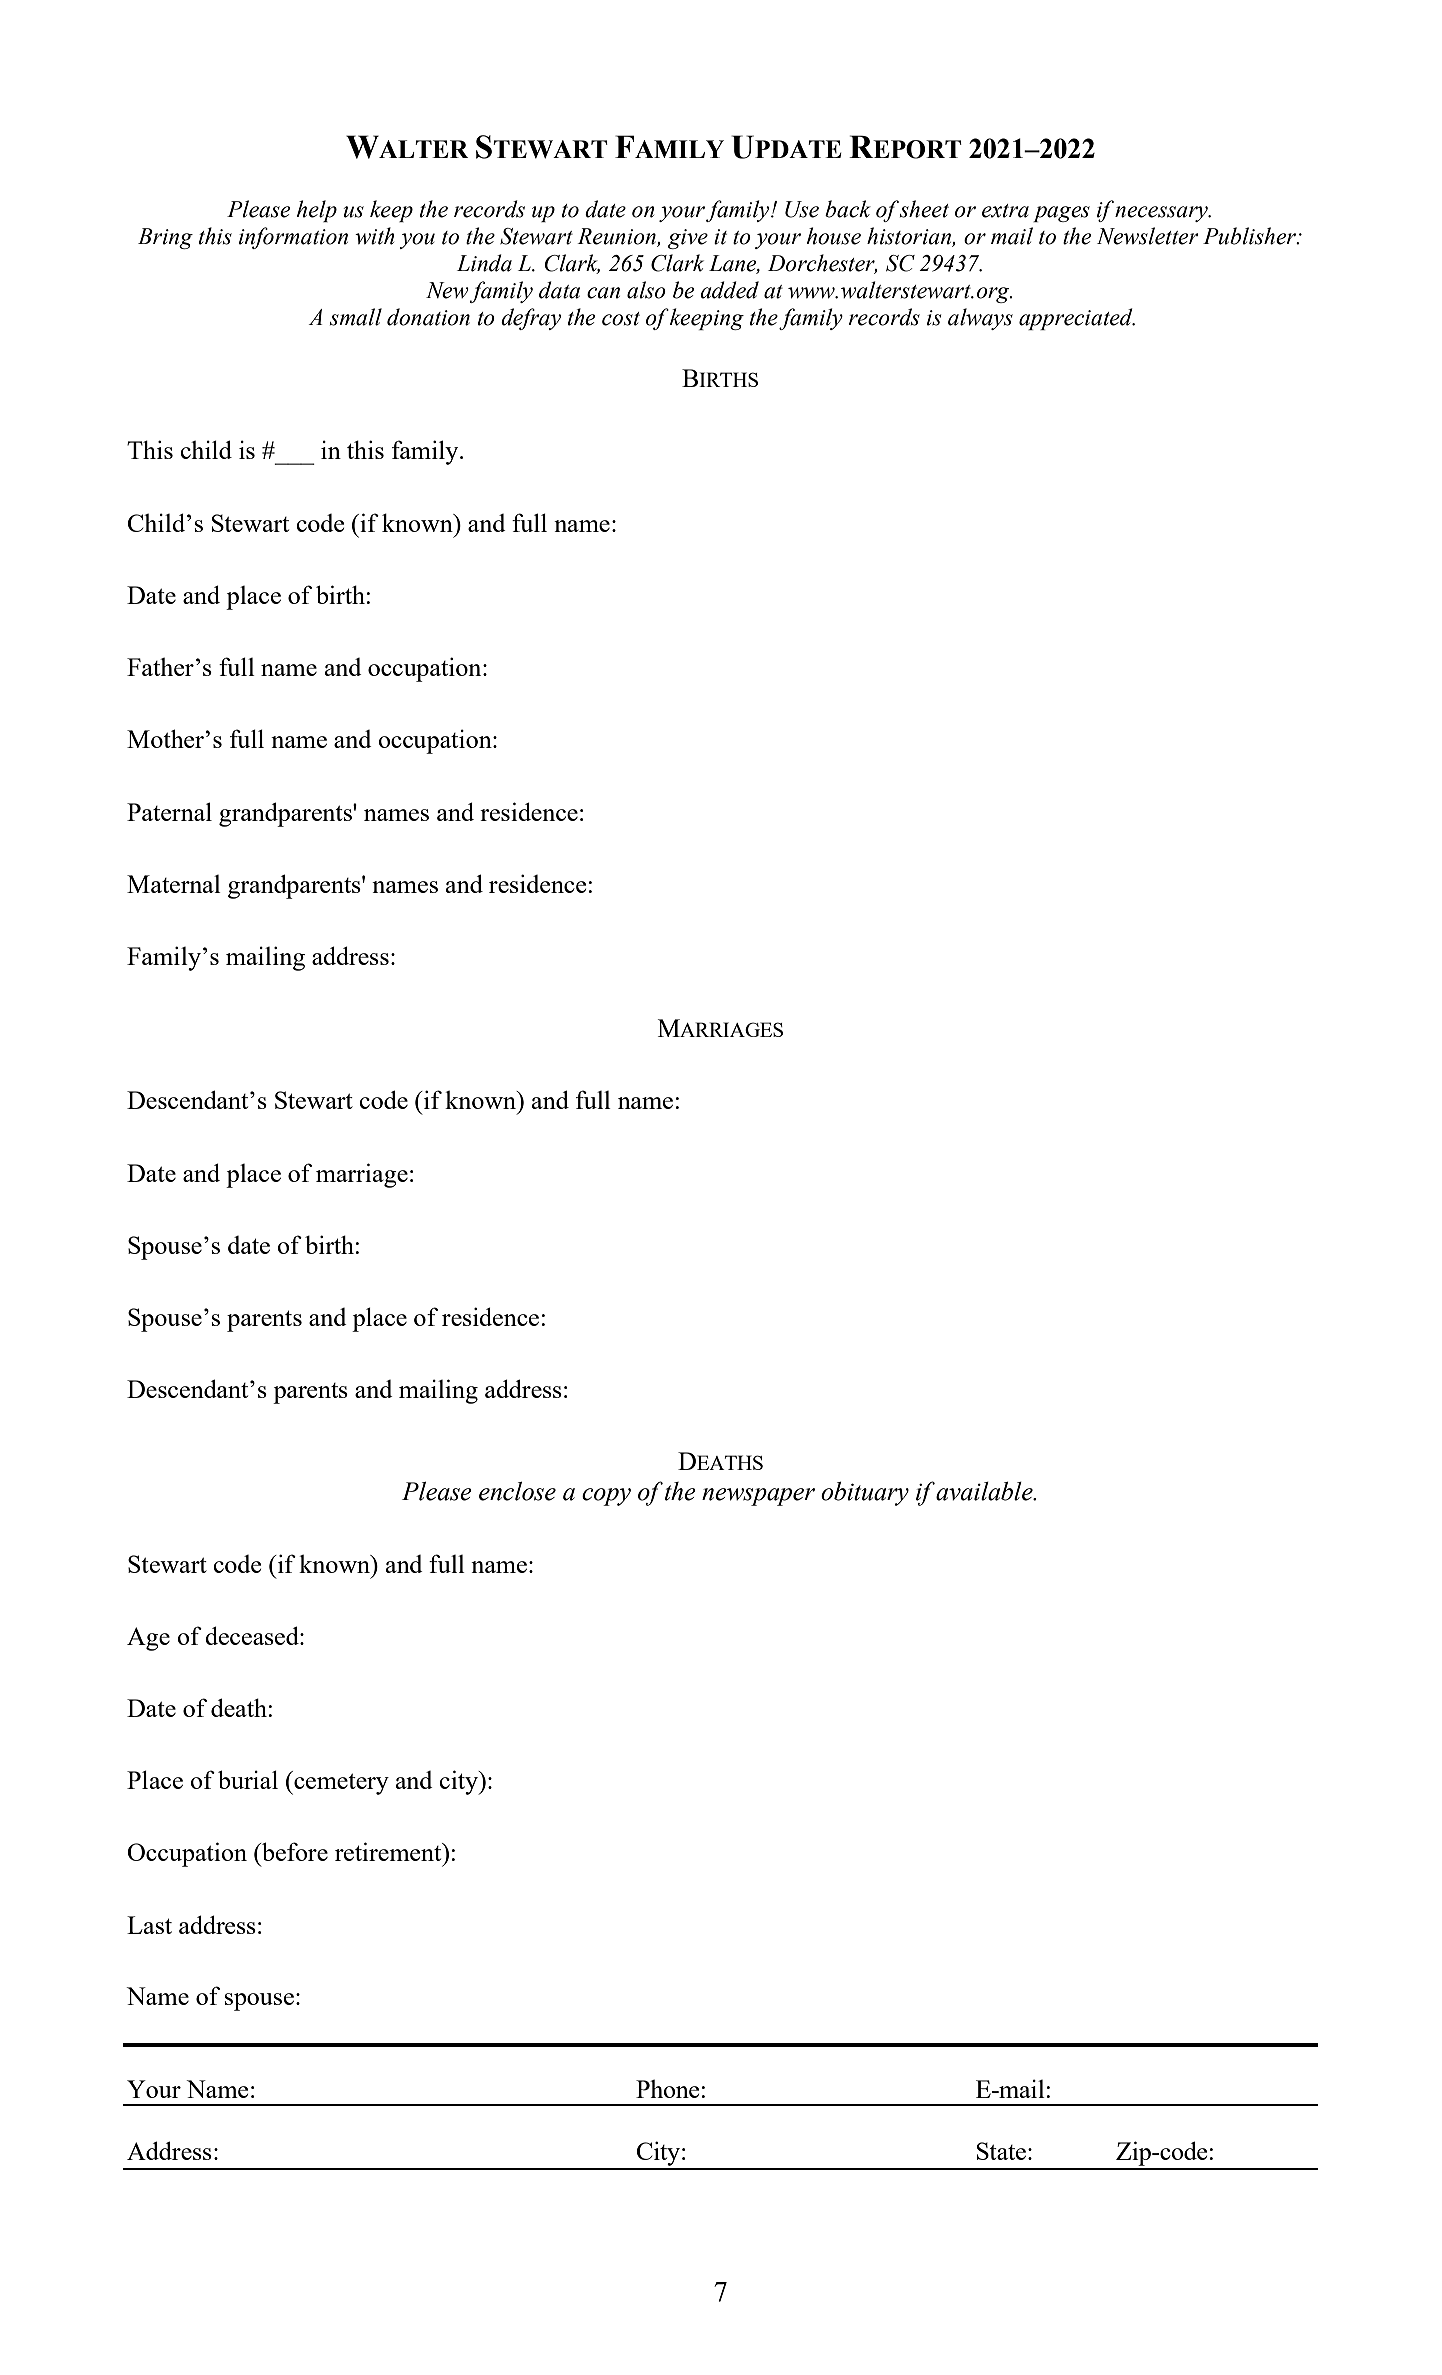 The image size is (1442, 2375). What do you see at coordinates (688, 239) in the screenshot?
I see `give` at bounding box center [688, 239].
